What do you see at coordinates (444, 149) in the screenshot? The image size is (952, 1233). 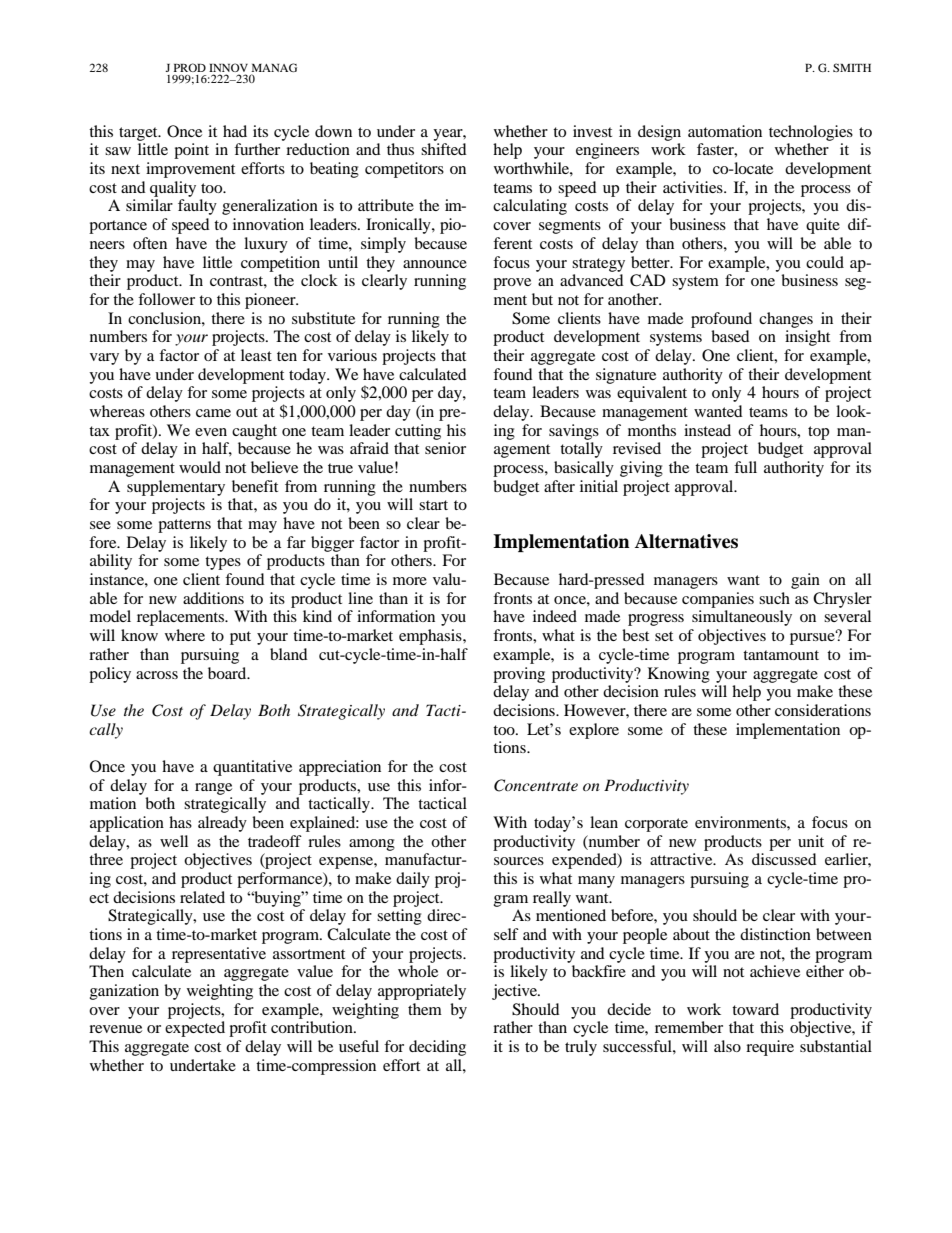 I see `shifted` at bounding box center [444, 149].
